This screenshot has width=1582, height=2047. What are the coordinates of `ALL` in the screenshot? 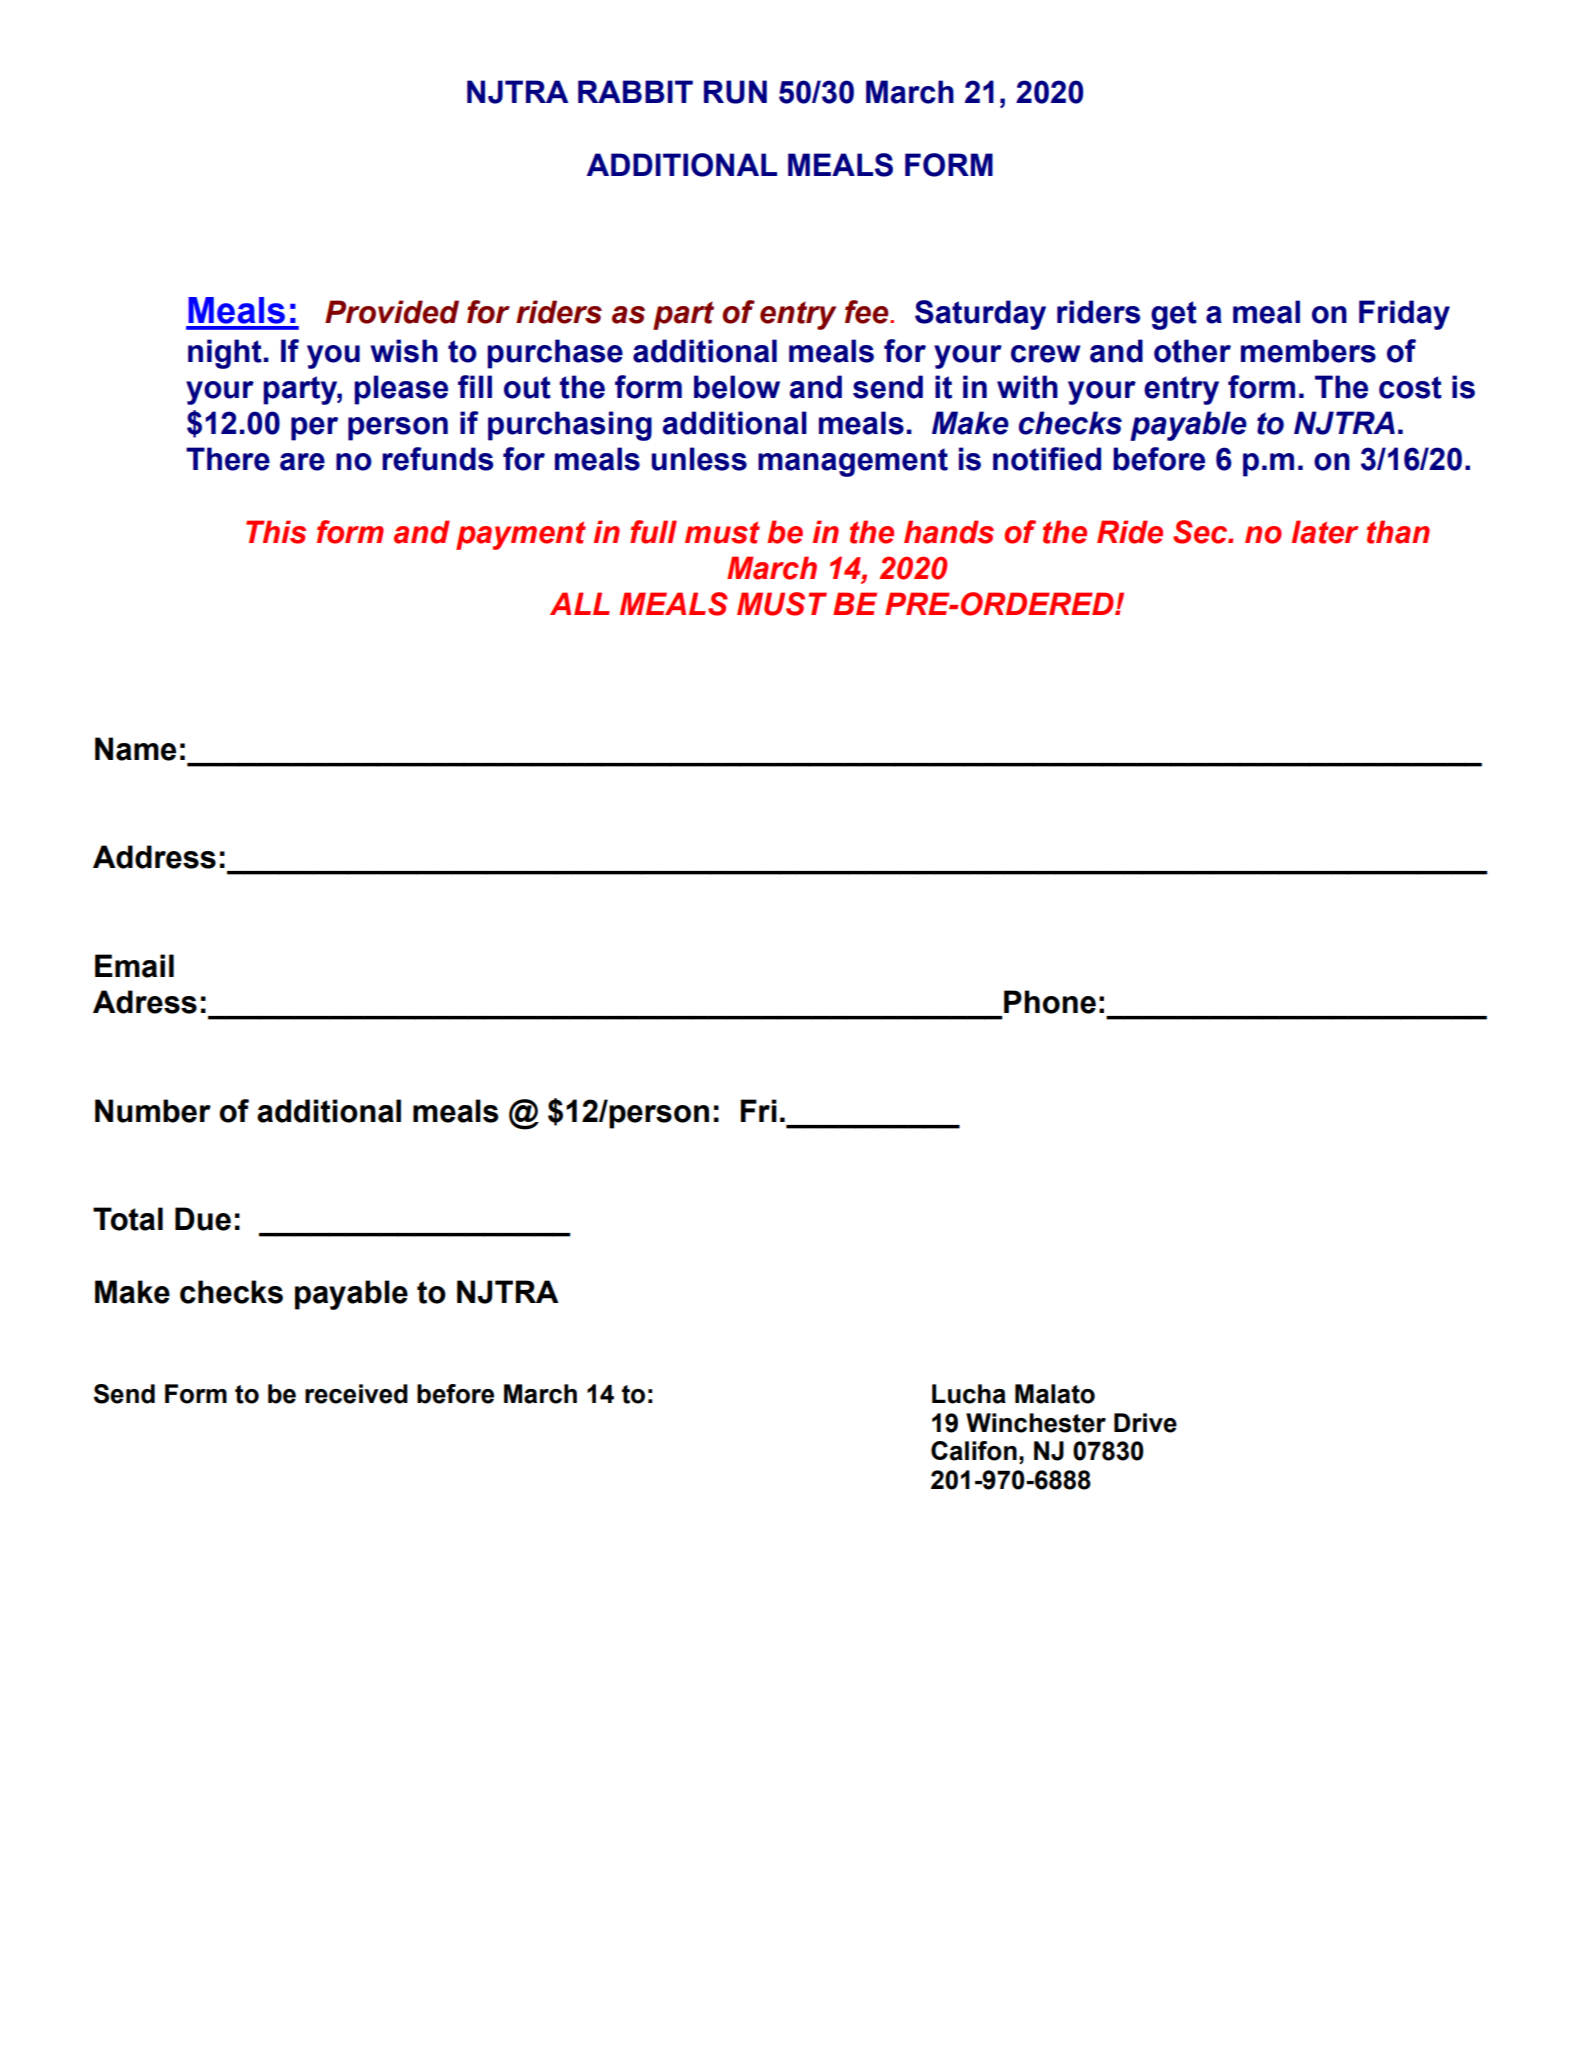 It's located at (580, 603).
